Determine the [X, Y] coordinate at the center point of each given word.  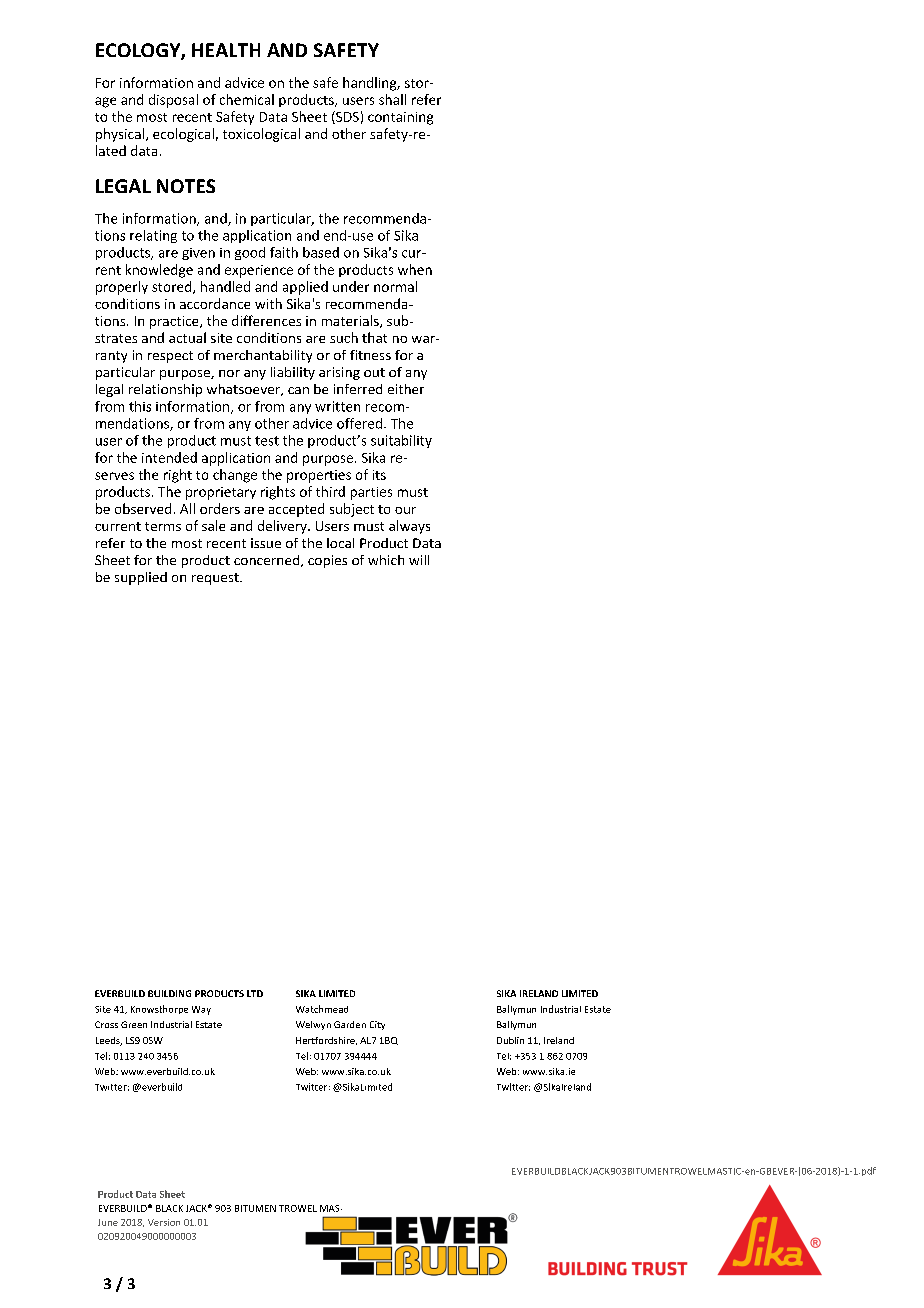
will [419, 560]
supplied [141, 578]
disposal [173, 101]
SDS [346, 117]
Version [164, 1222]
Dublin [510, 1040]
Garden [350, 1024]
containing [400, 118]
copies [327, 561]
